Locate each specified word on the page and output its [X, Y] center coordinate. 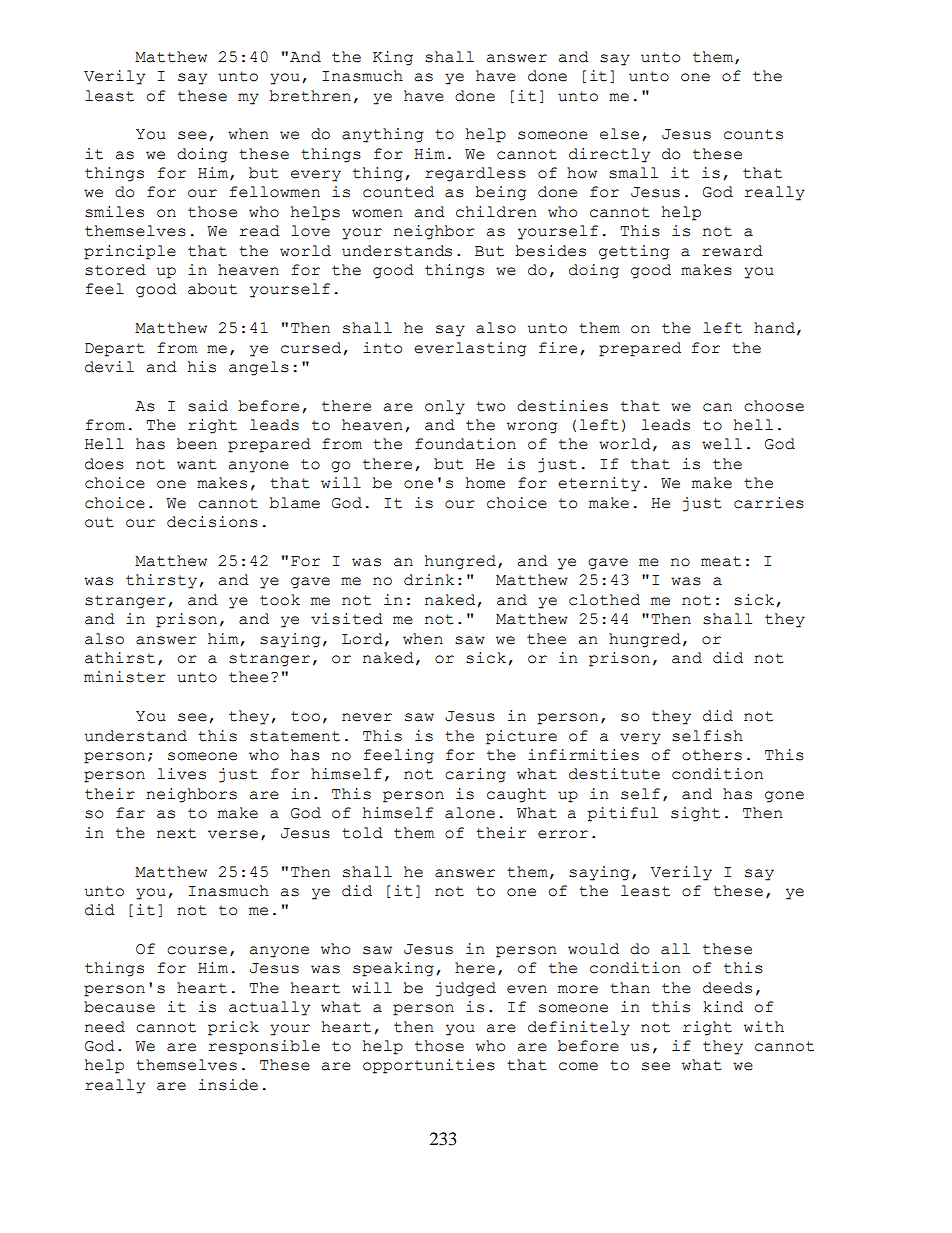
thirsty [161, 581]
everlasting [470, 349]
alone [470, 813]
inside [228, 1085]
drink [429, 580]
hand [774, 328]
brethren [310, 96]
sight [695, 814]
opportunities [429, 1066]
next [176, 833]
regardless [475, 174]
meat [721, 561]
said [208, 406]
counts [753, 134]
